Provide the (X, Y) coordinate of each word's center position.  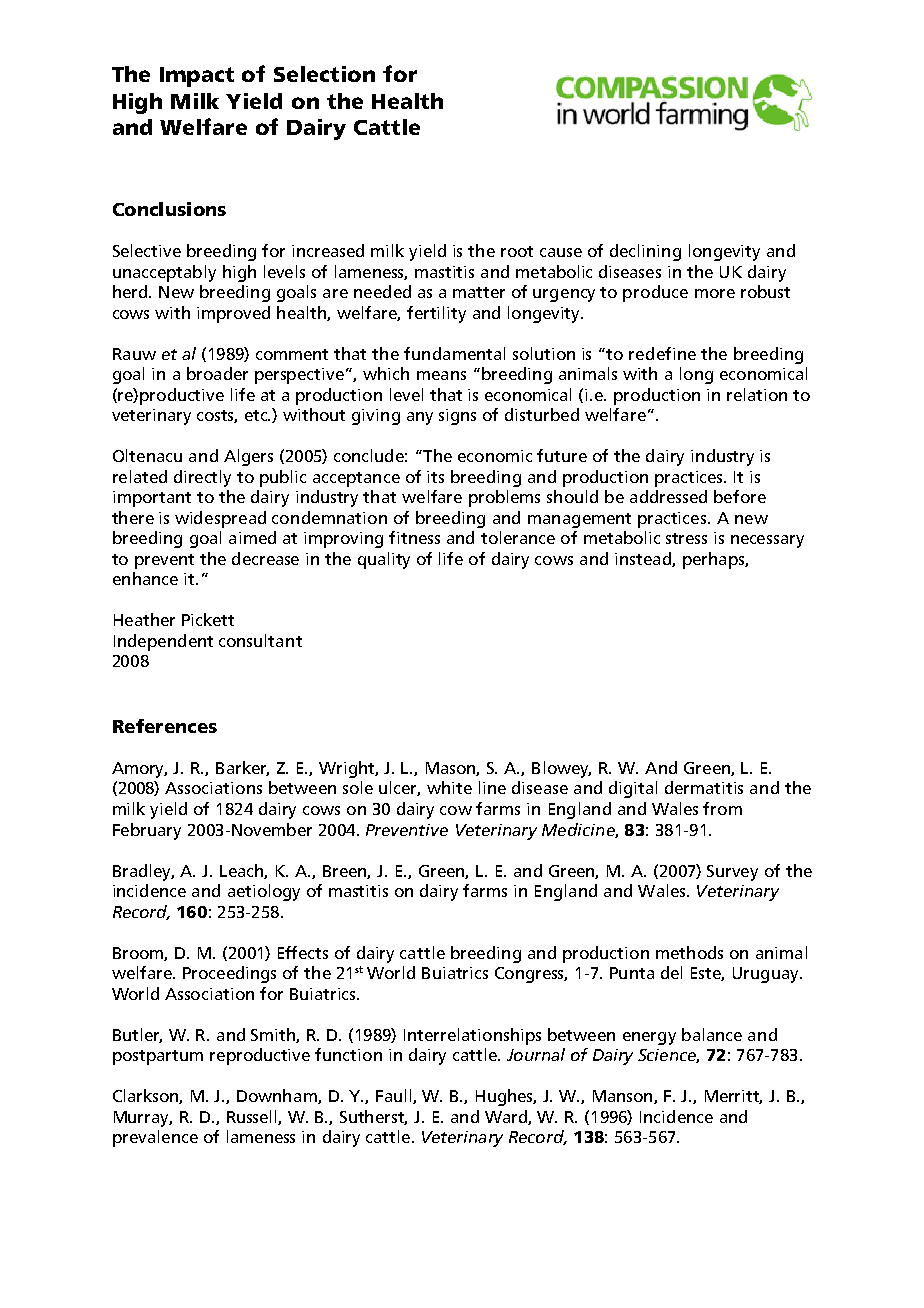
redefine (662, 353)
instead (644, 559)
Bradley (143, 872)
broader (217, 373)
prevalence (155, 1138)
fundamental (454, 353)
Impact (197, 77)
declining (645, 252)
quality (384, 560)
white (449, 787)
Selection (324, 74)
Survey (732, 873)
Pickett (208, 619)
